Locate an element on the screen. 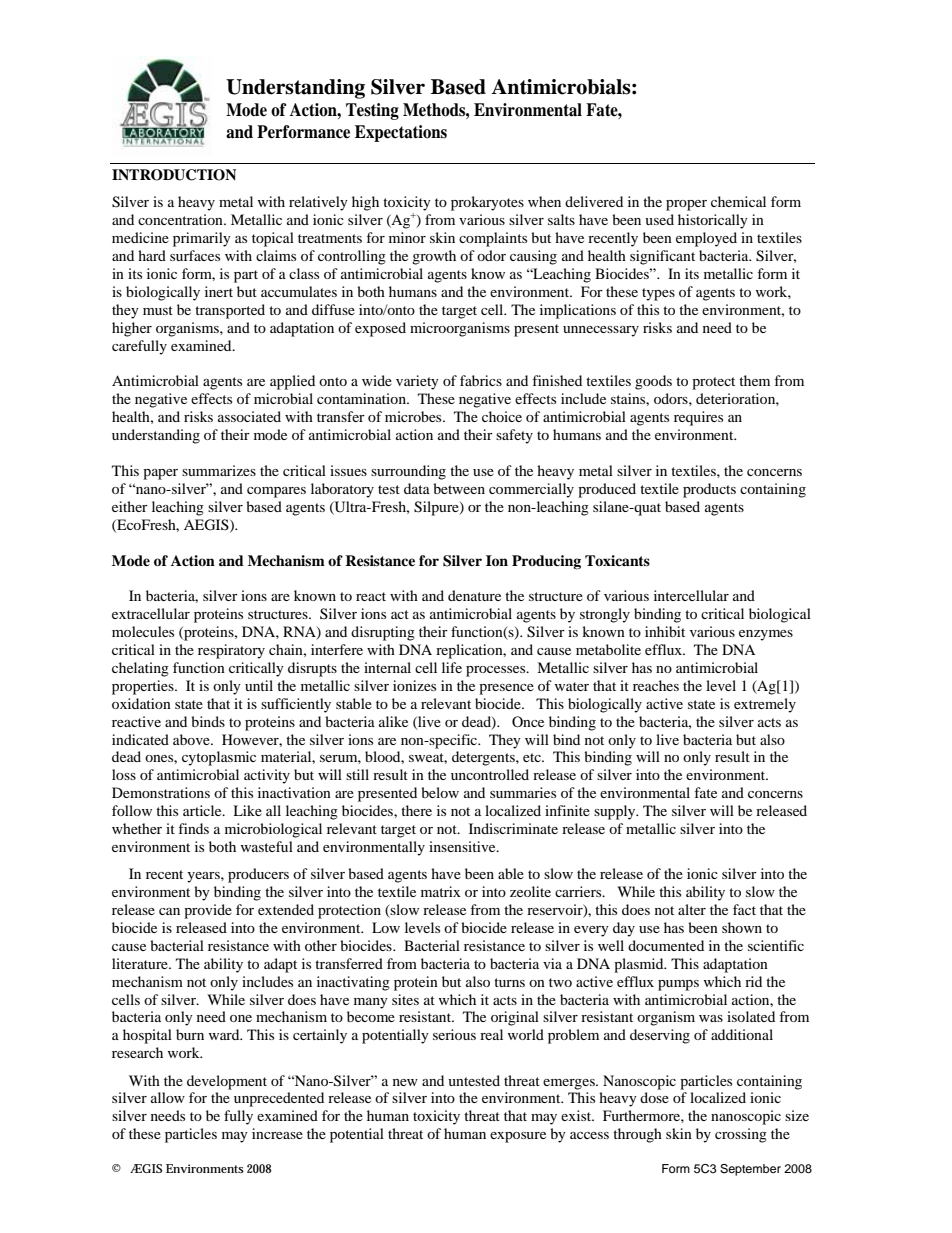 This screenshot has height=1233, width=952. allow is located at coordinates (168, 1097).
